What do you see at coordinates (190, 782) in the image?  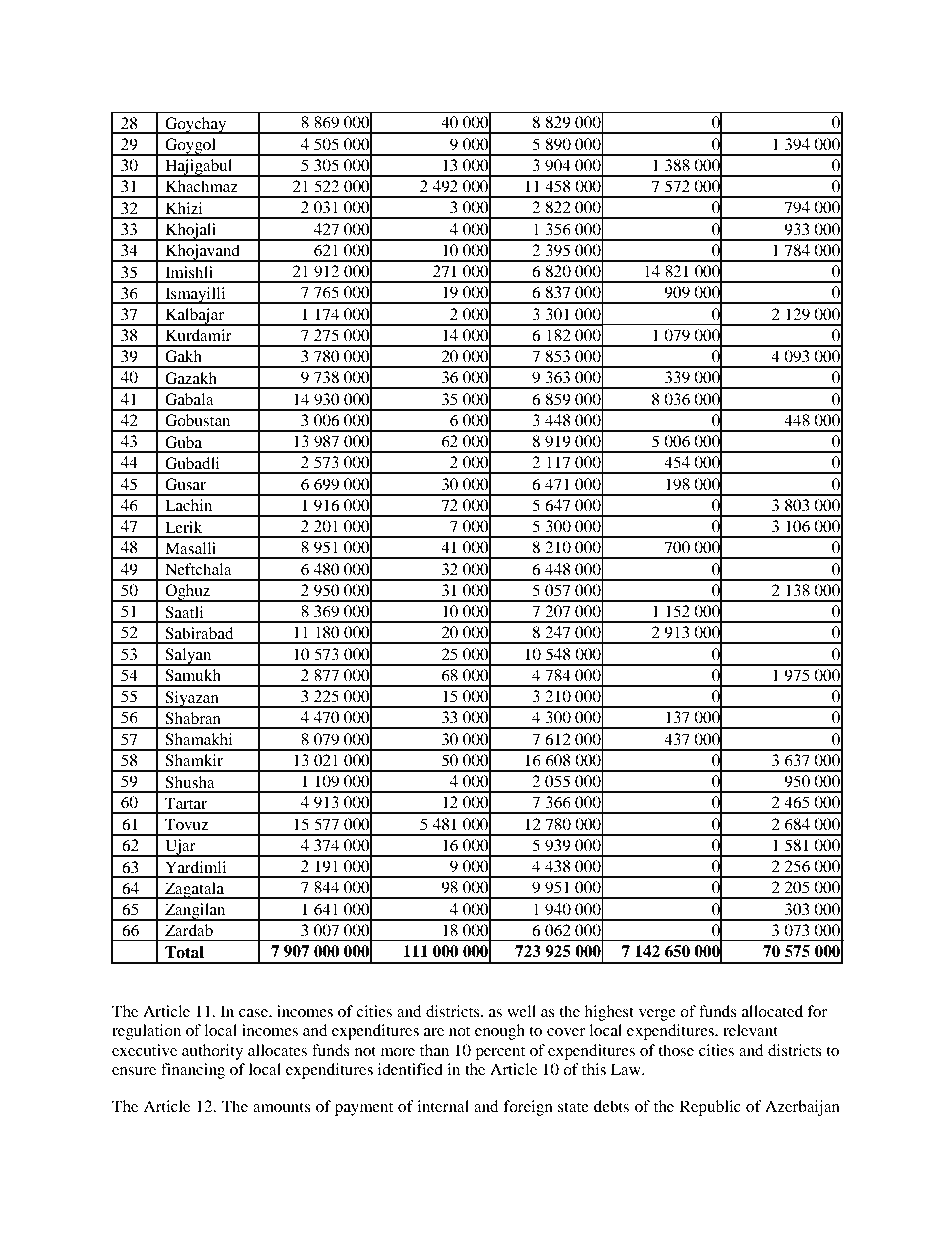 I see `Shusha` at bounding box center [190, 782].
